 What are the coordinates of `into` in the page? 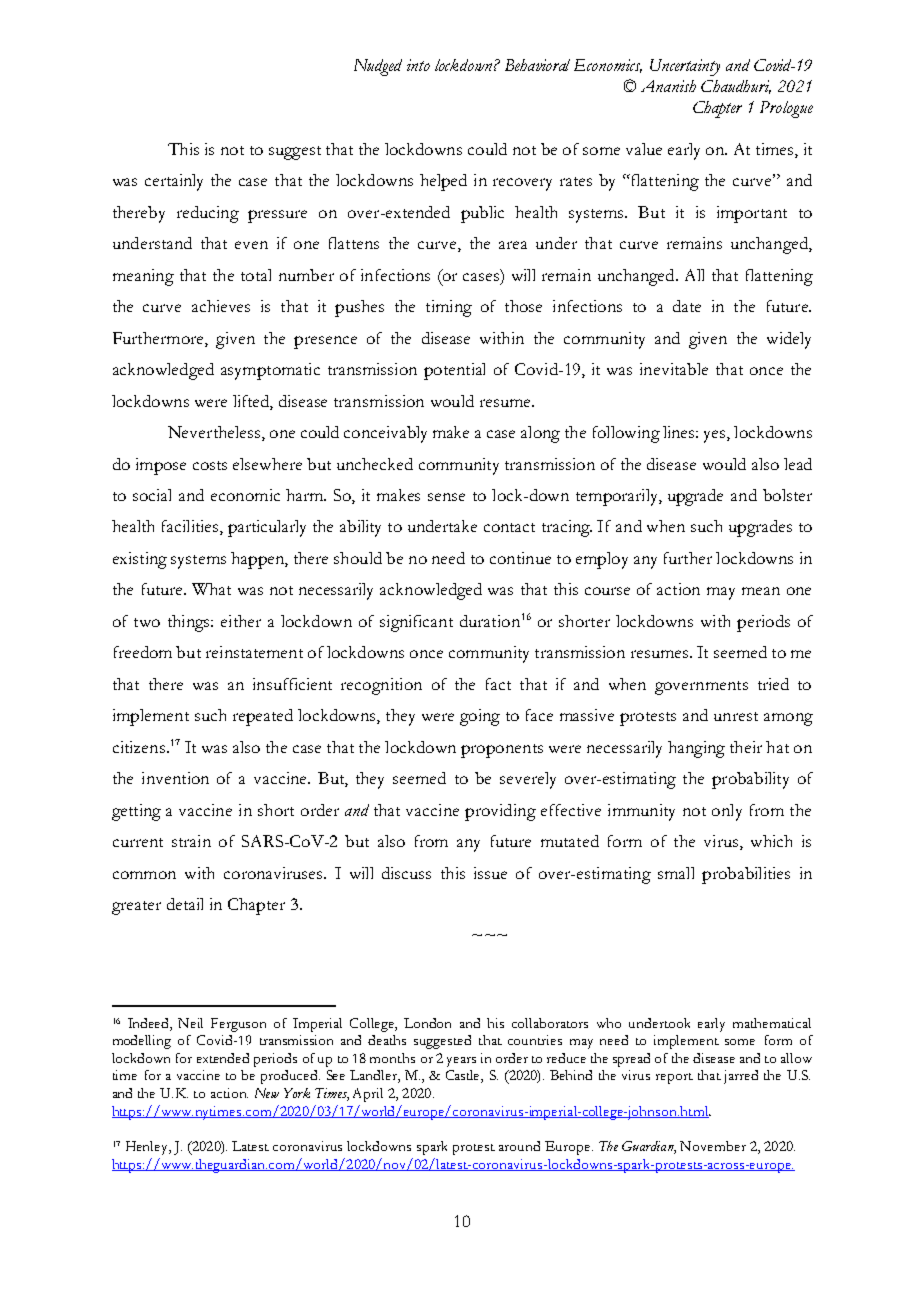 It's located at (418, 65).
